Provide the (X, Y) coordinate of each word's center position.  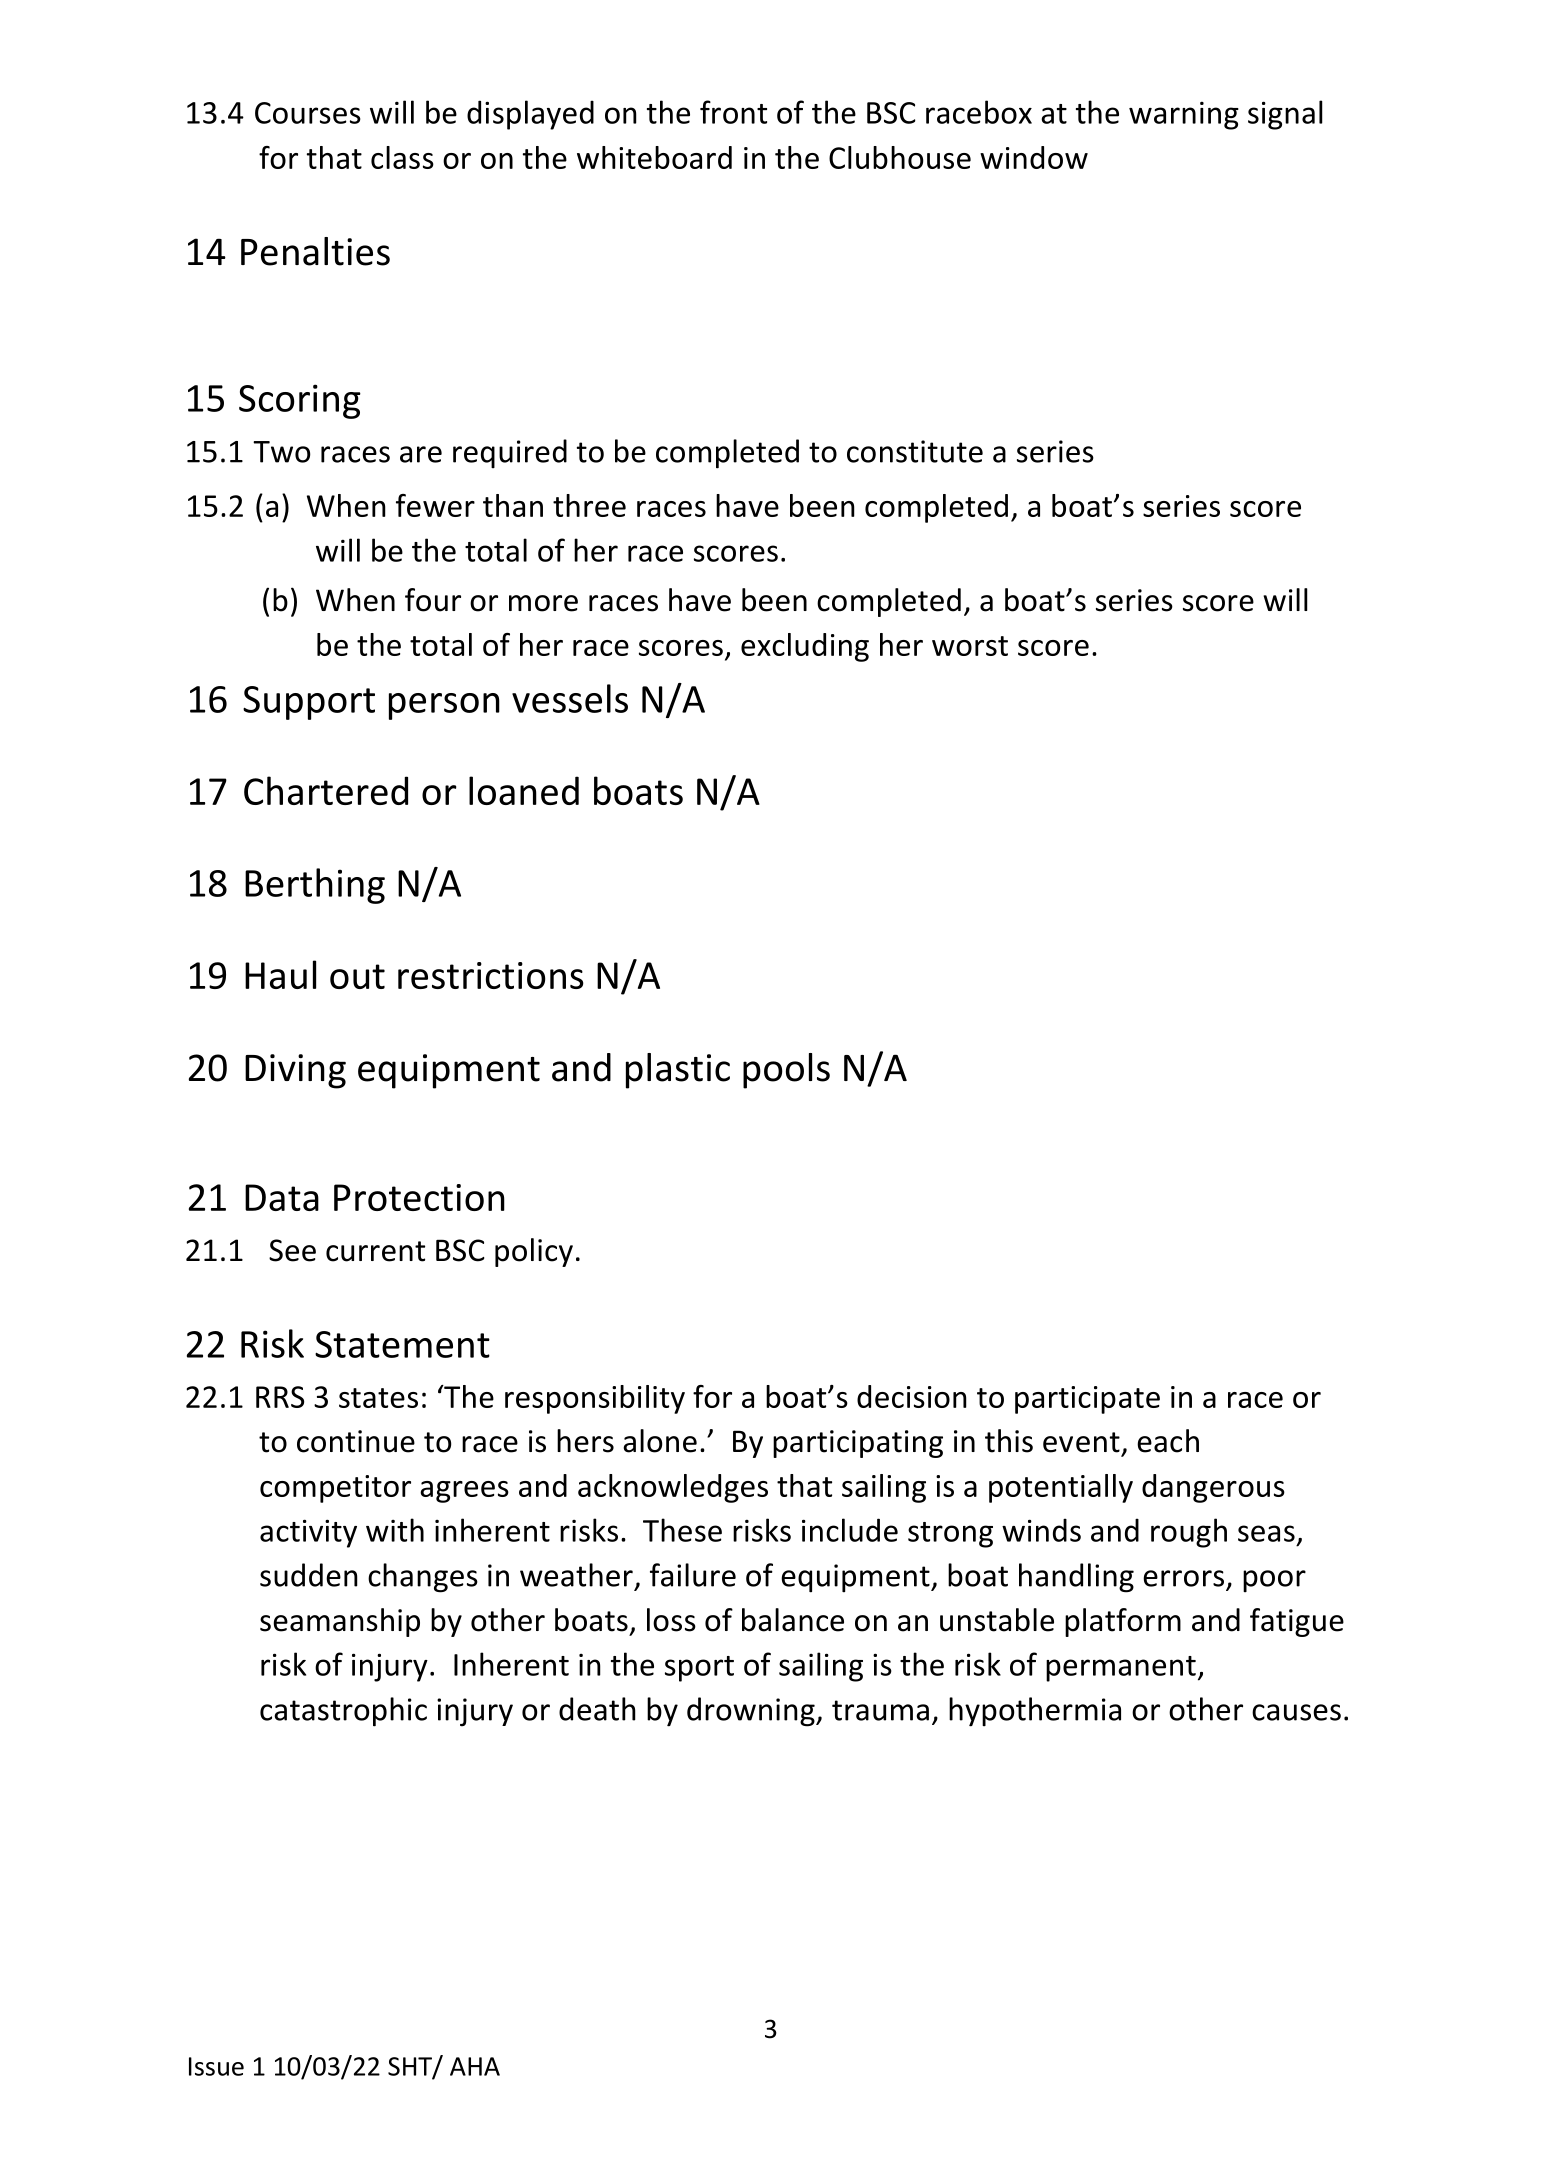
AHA (475, 2066)
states (378, 1398)
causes (1296, 1712)
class (402, 157)
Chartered (326, 790)
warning (1184, 115)
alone (660, 1441)
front (733, 112)
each (1168, 1441)
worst (970, 646)
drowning (752, 1712)
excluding (805, 647)
